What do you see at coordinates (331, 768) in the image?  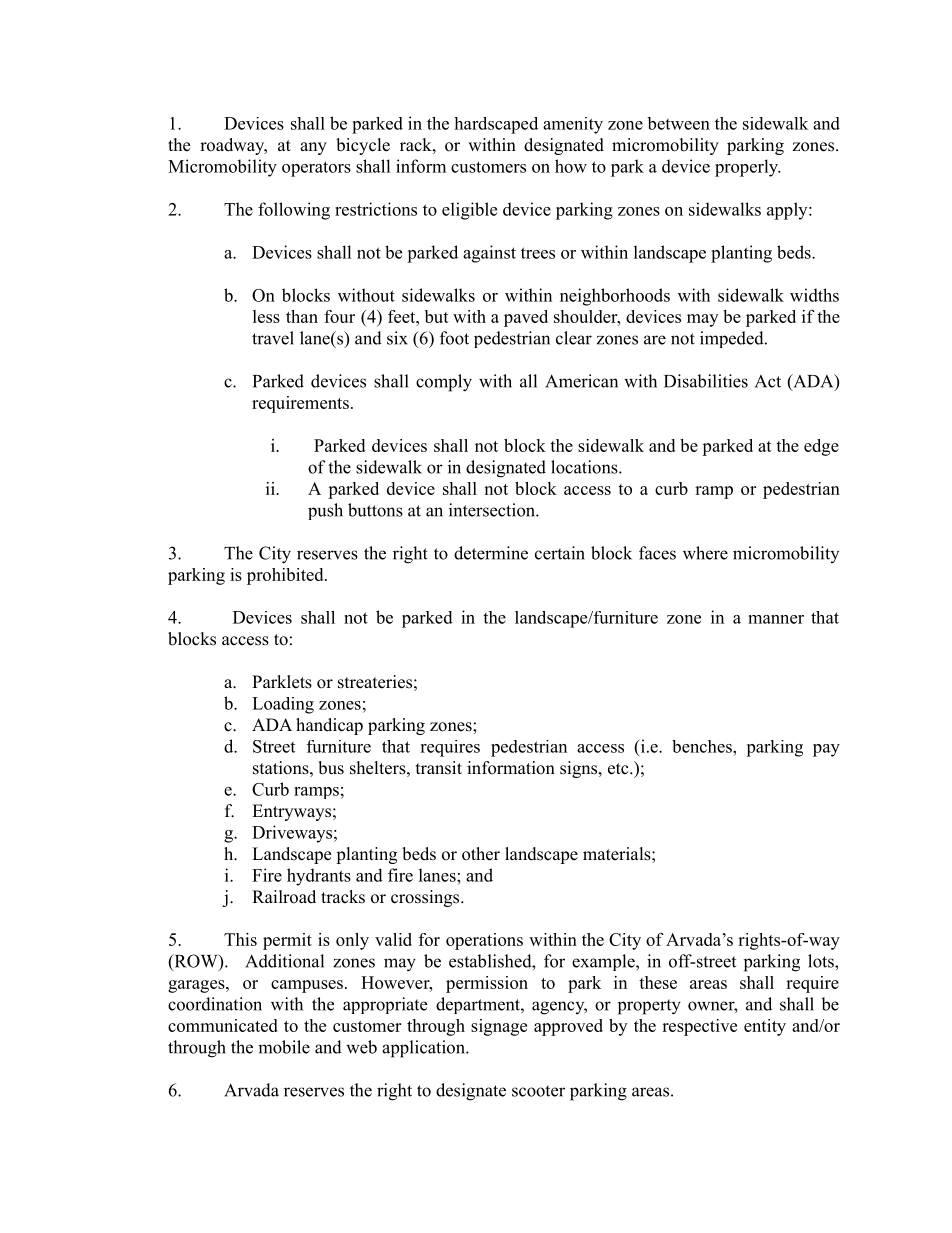 I see `bus` at bounding box center [331, 768].
